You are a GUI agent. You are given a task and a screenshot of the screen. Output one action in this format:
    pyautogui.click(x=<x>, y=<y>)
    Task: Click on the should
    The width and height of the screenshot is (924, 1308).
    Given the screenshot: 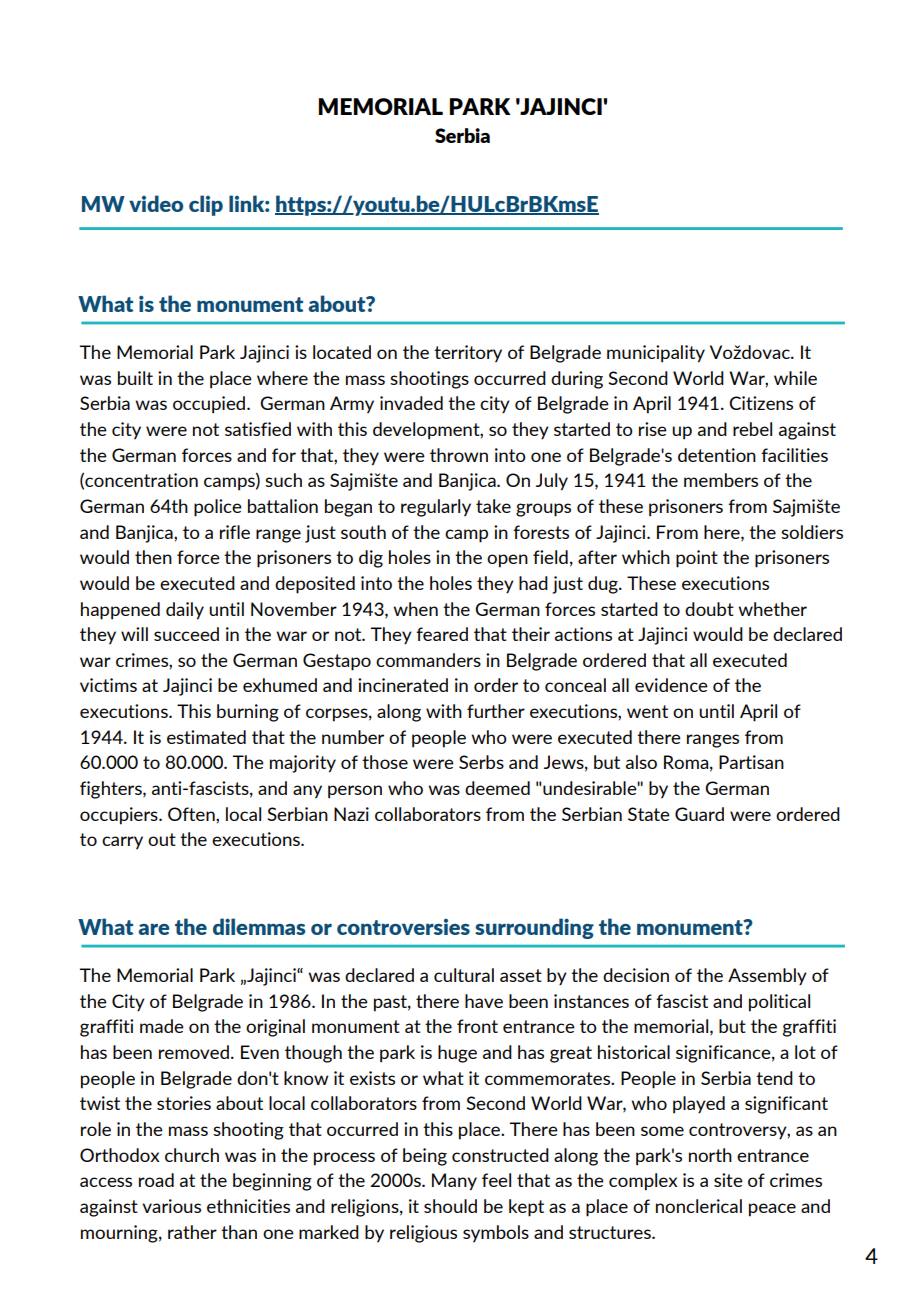 What is the action you would take?
    pyautogui.click(x=450, y=1206)
